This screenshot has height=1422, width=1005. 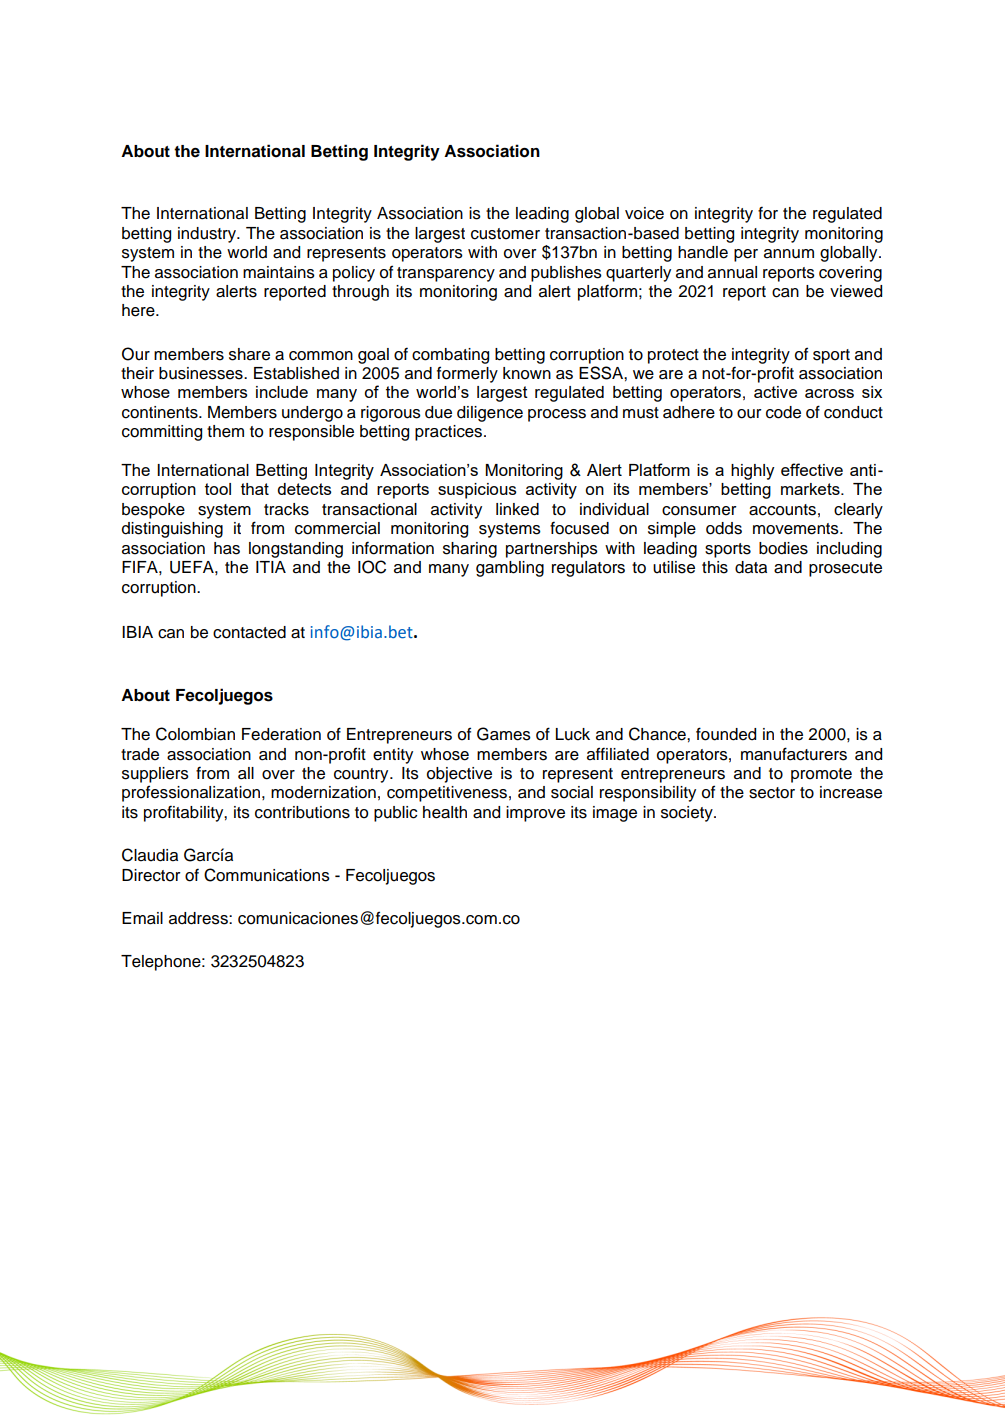 What do you see at coordinates (688, 814) in the screenshot?
I see `society` at bounding box center [688, 814].
